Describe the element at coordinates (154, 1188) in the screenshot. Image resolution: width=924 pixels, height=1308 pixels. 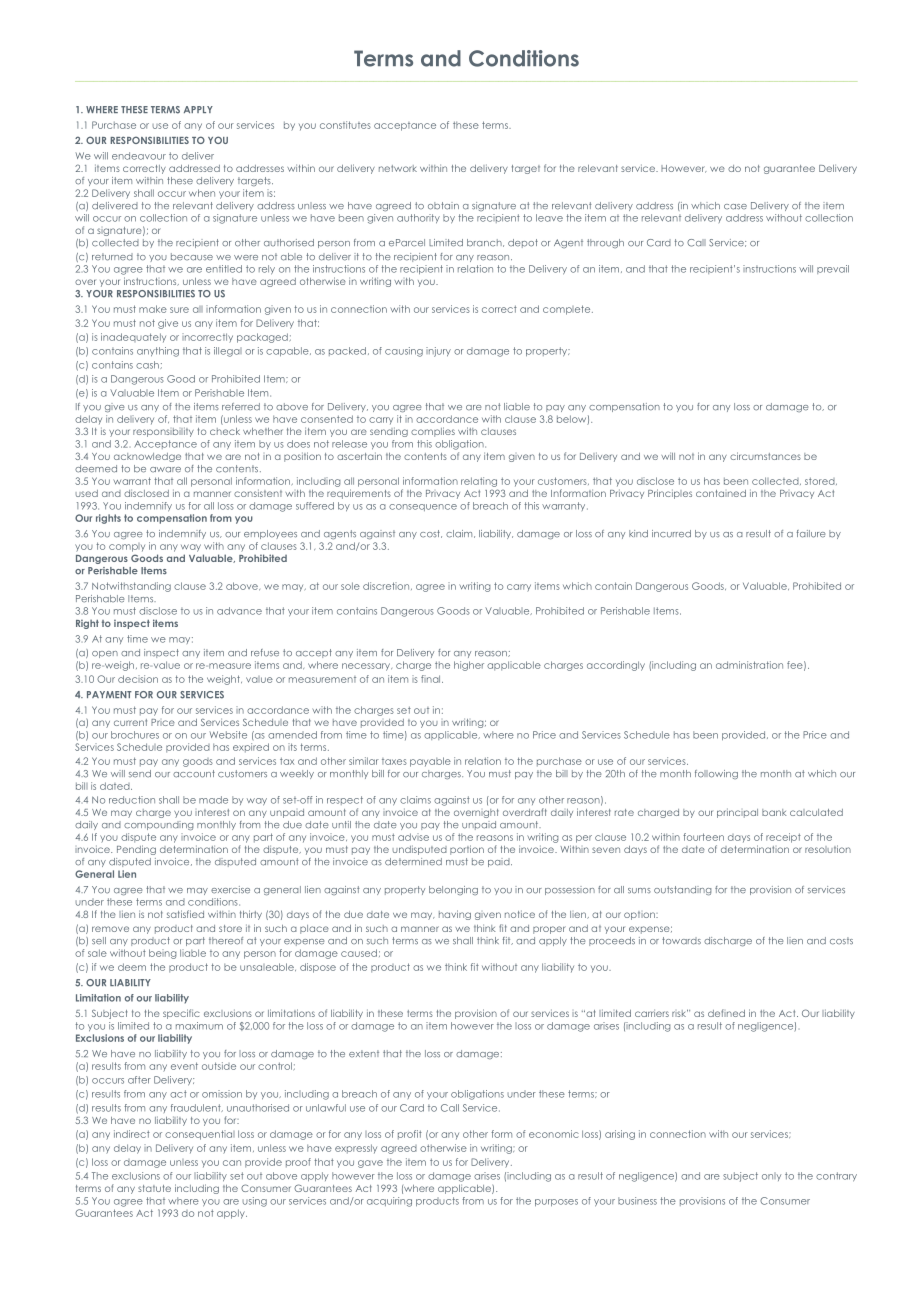
I see `statute` at that location.
